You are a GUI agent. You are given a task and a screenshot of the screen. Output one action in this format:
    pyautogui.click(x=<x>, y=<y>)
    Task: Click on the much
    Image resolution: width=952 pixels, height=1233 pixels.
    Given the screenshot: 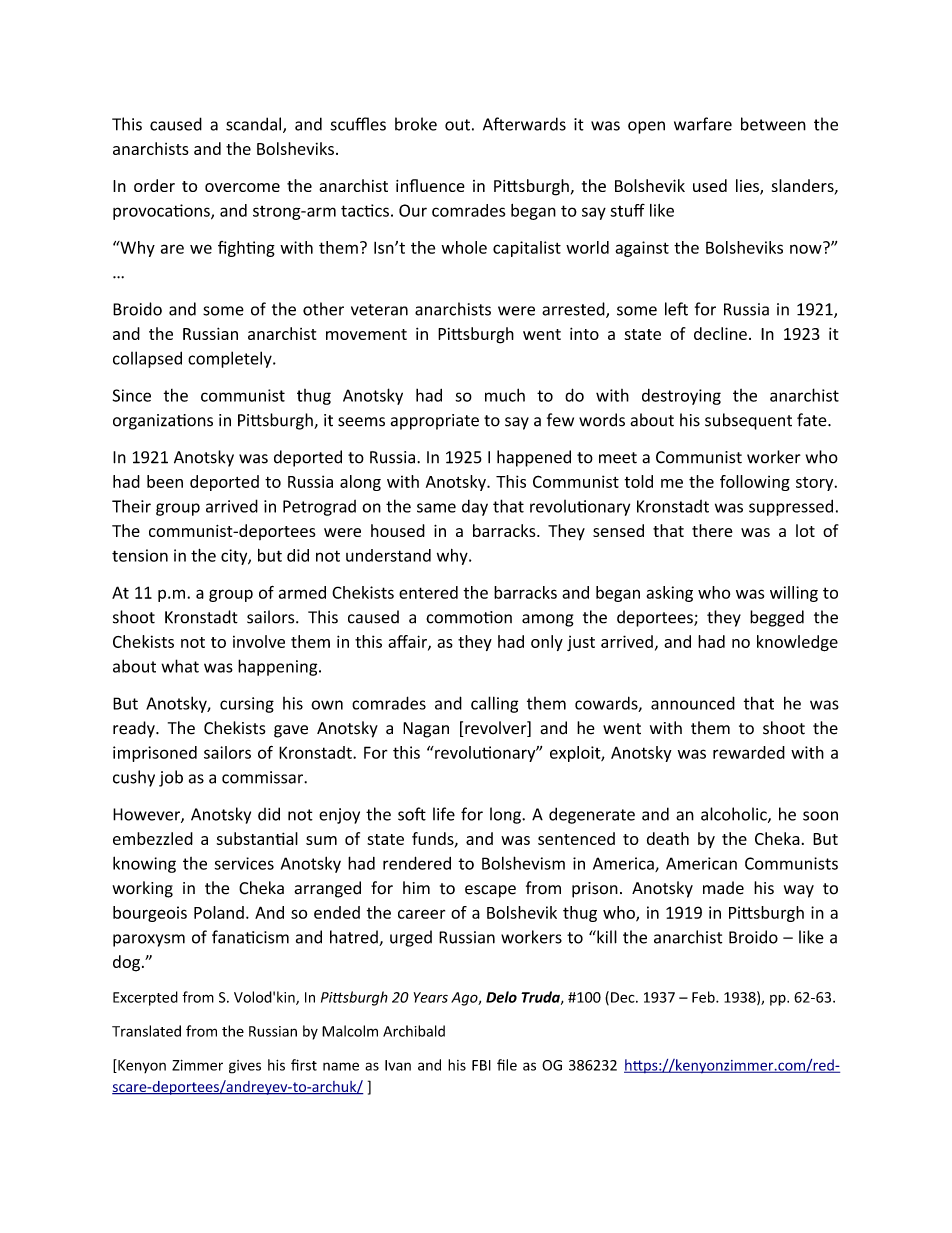 What is the action you would take?
    pyautogui.click(x=505, y=395)
